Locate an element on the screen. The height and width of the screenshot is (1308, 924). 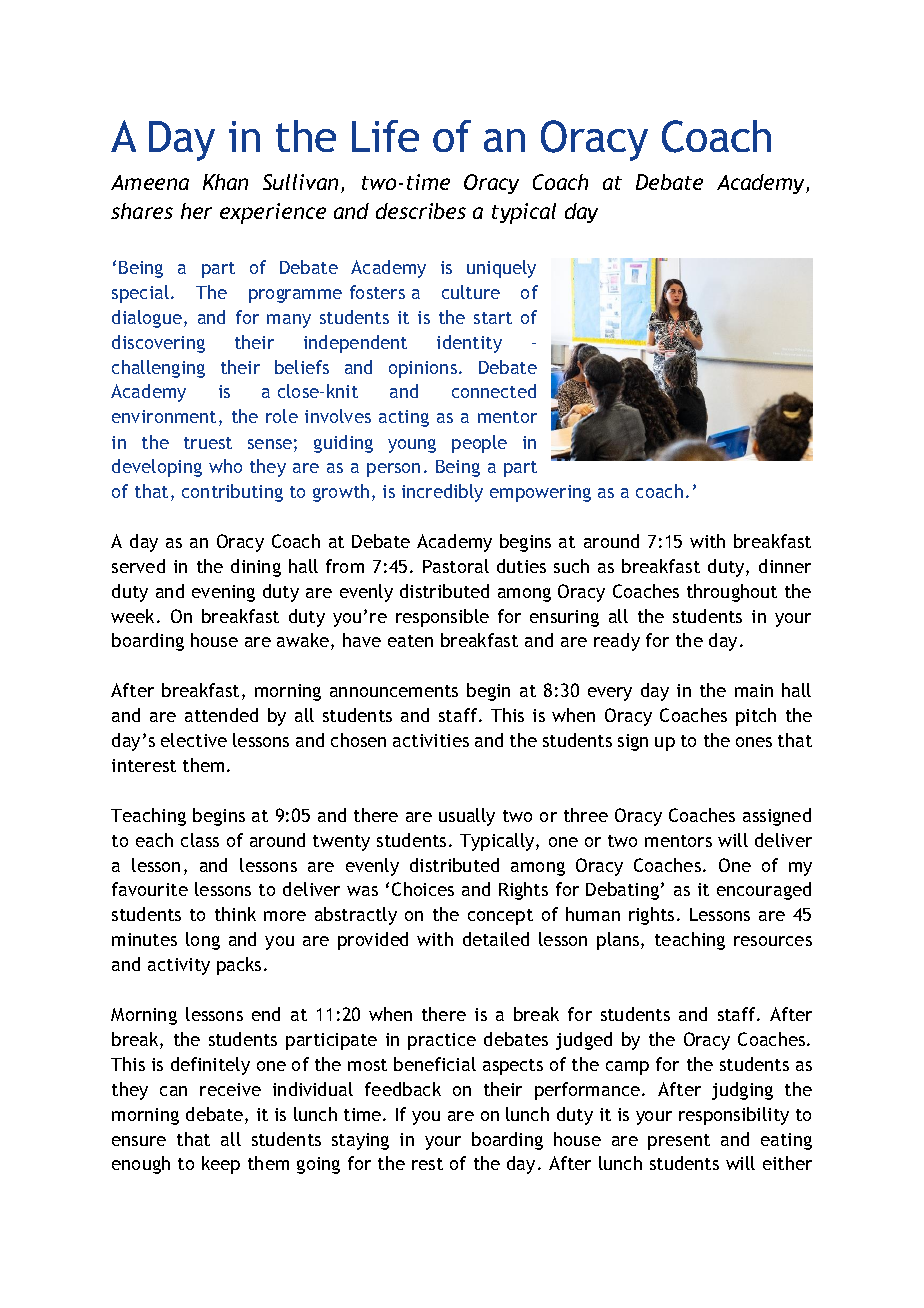
feedback is located at coordinates (403, 1089).
